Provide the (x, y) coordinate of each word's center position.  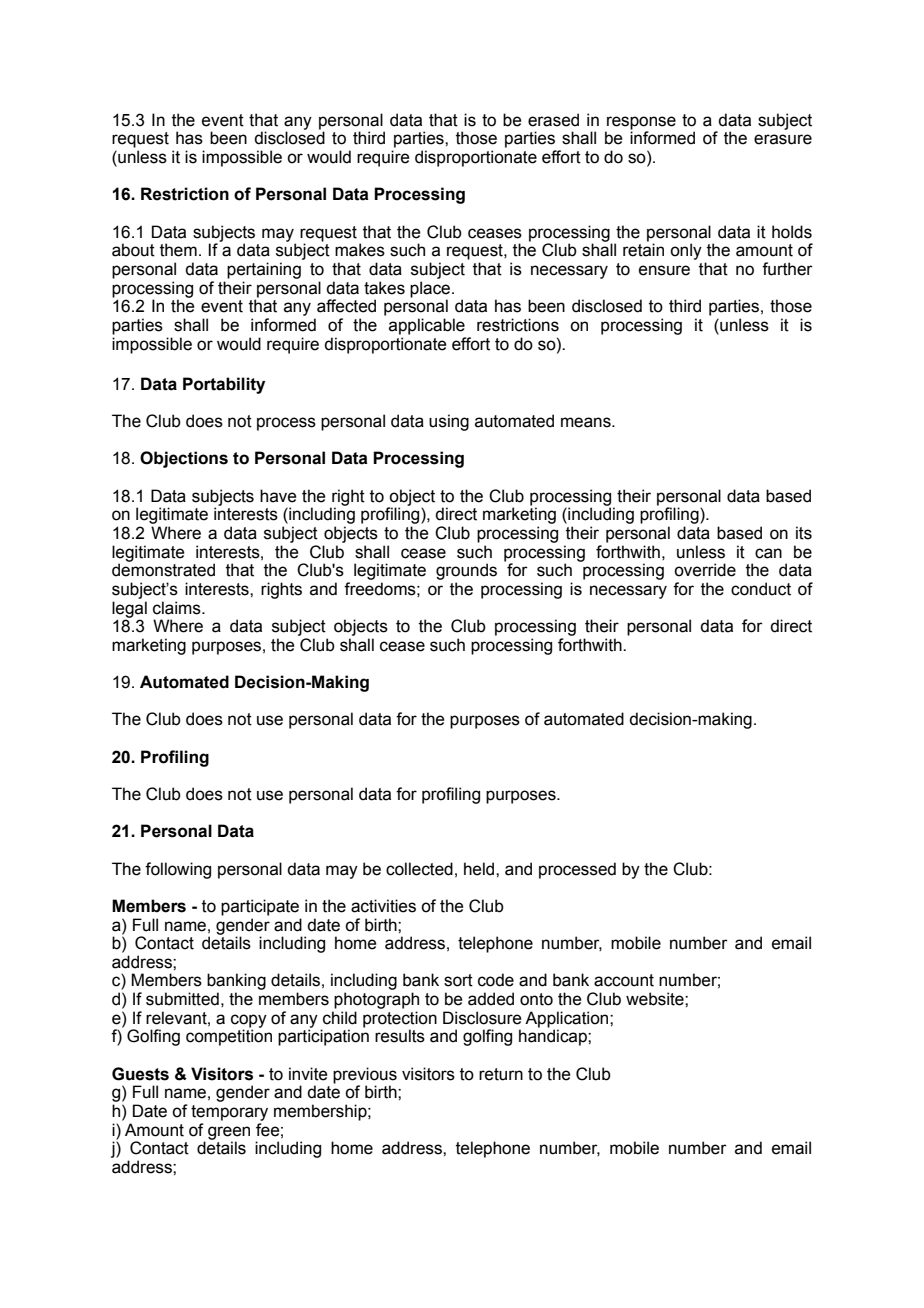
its (804, 533)
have (278, 496)
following (178, 870)
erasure (783, 139)
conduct (761, 589)
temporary (229, 1113)
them (178, 250)
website (656, 999)
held (480, 869)
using (449, 422)
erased (553, 120)
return (501, 1074)
